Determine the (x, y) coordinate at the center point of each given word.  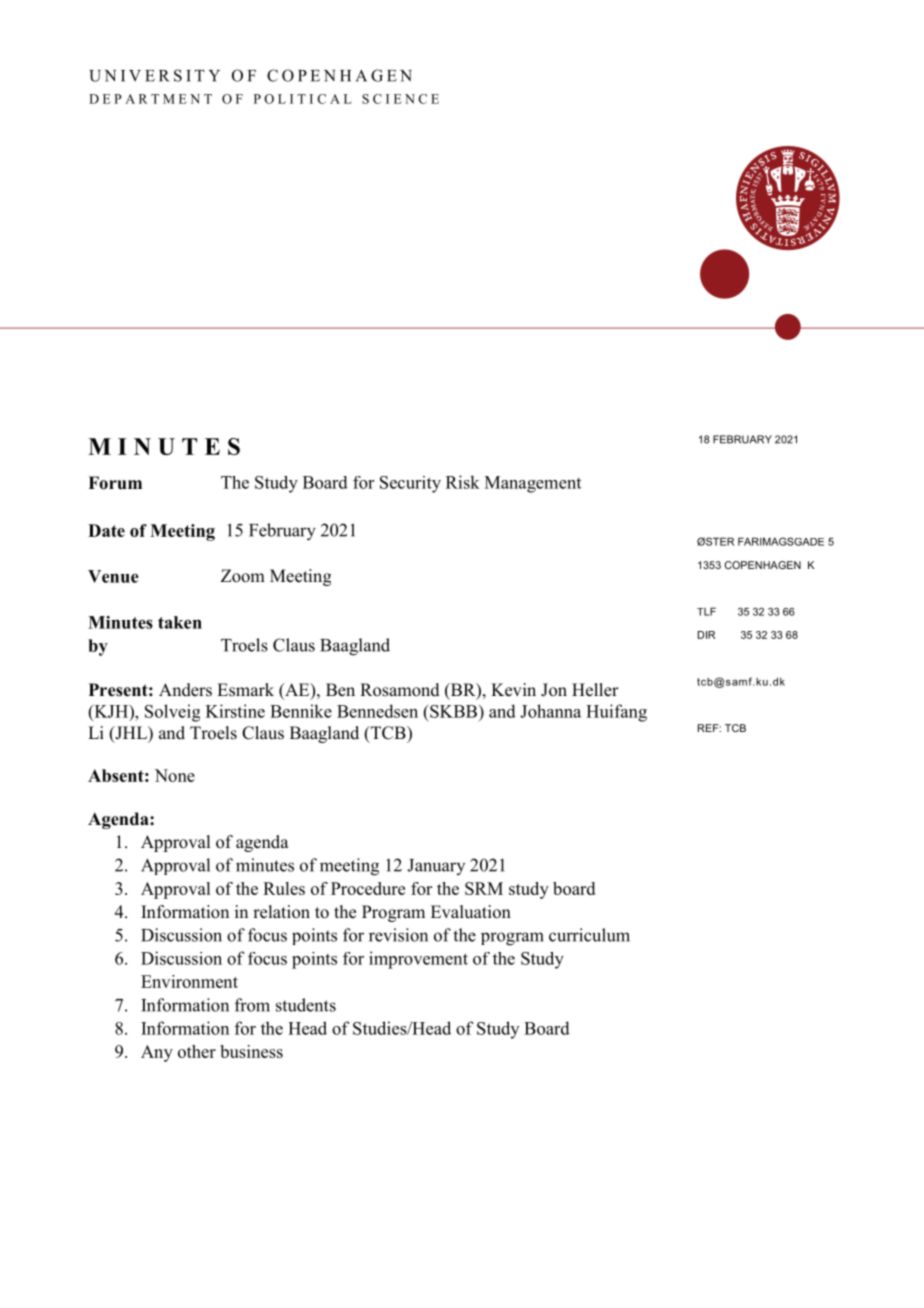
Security (410, 484)
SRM (484, 888)
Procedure (368, 888)
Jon (554, 690)
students (306, 1005)
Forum (115, 483)
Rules (284, 888)
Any (157, 1053)
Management (533, 484)
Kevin (513, 690)
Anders (185, 690)
